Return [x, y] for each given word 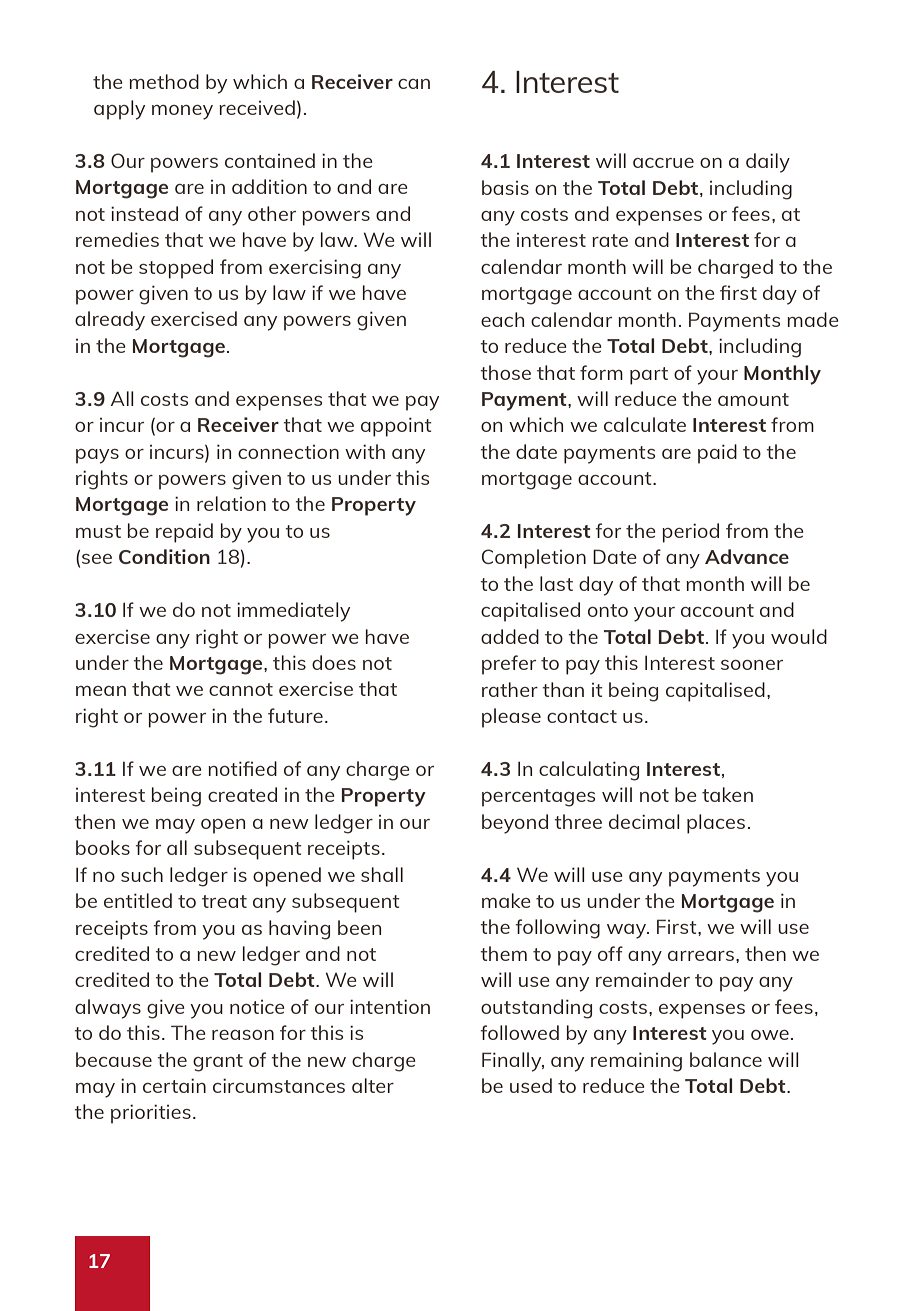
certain [174, 1085]
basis [505, 187]
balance [726, 1059]
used [531, 1085]
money [182, 112]
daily [768, 163]
